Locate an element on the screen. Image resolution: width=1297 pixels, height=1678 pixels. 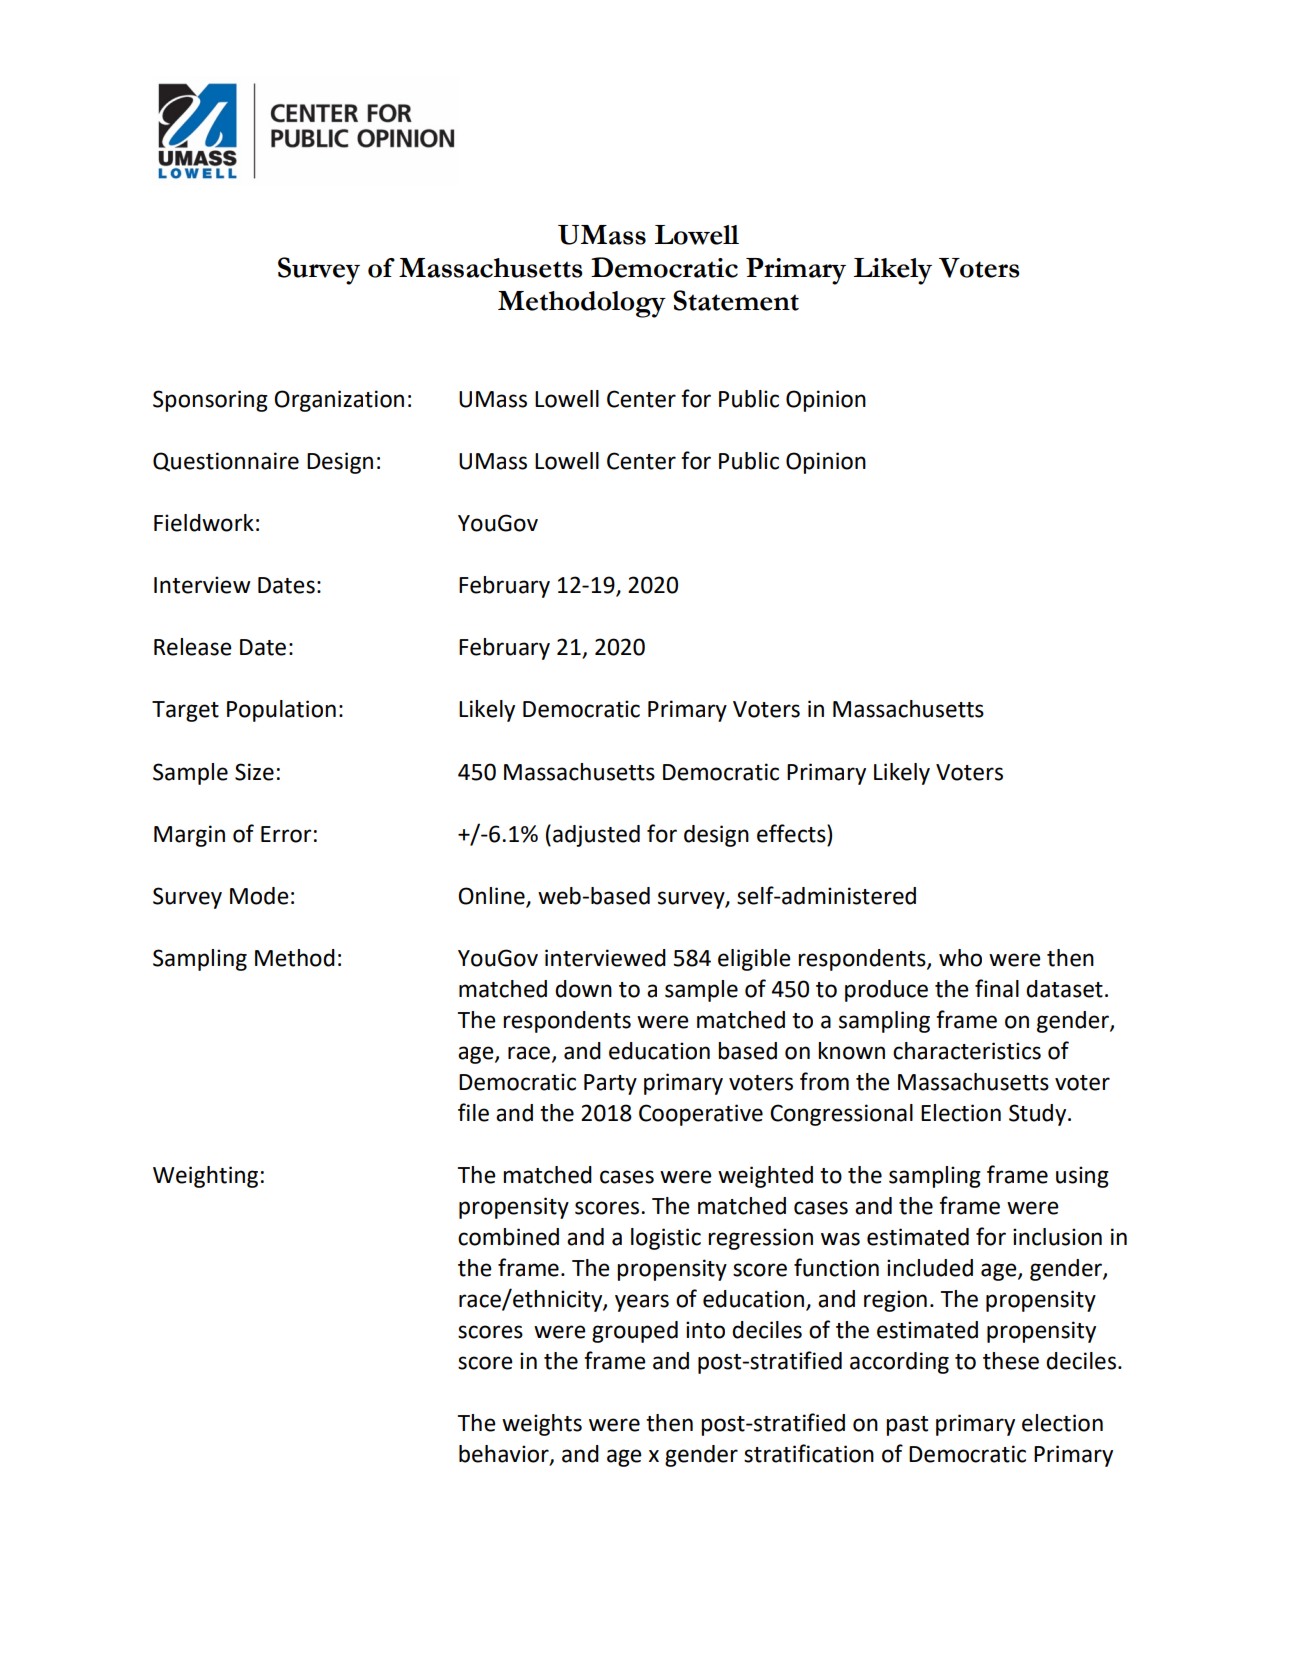
adjusted is located at coordinates (596, 836).
